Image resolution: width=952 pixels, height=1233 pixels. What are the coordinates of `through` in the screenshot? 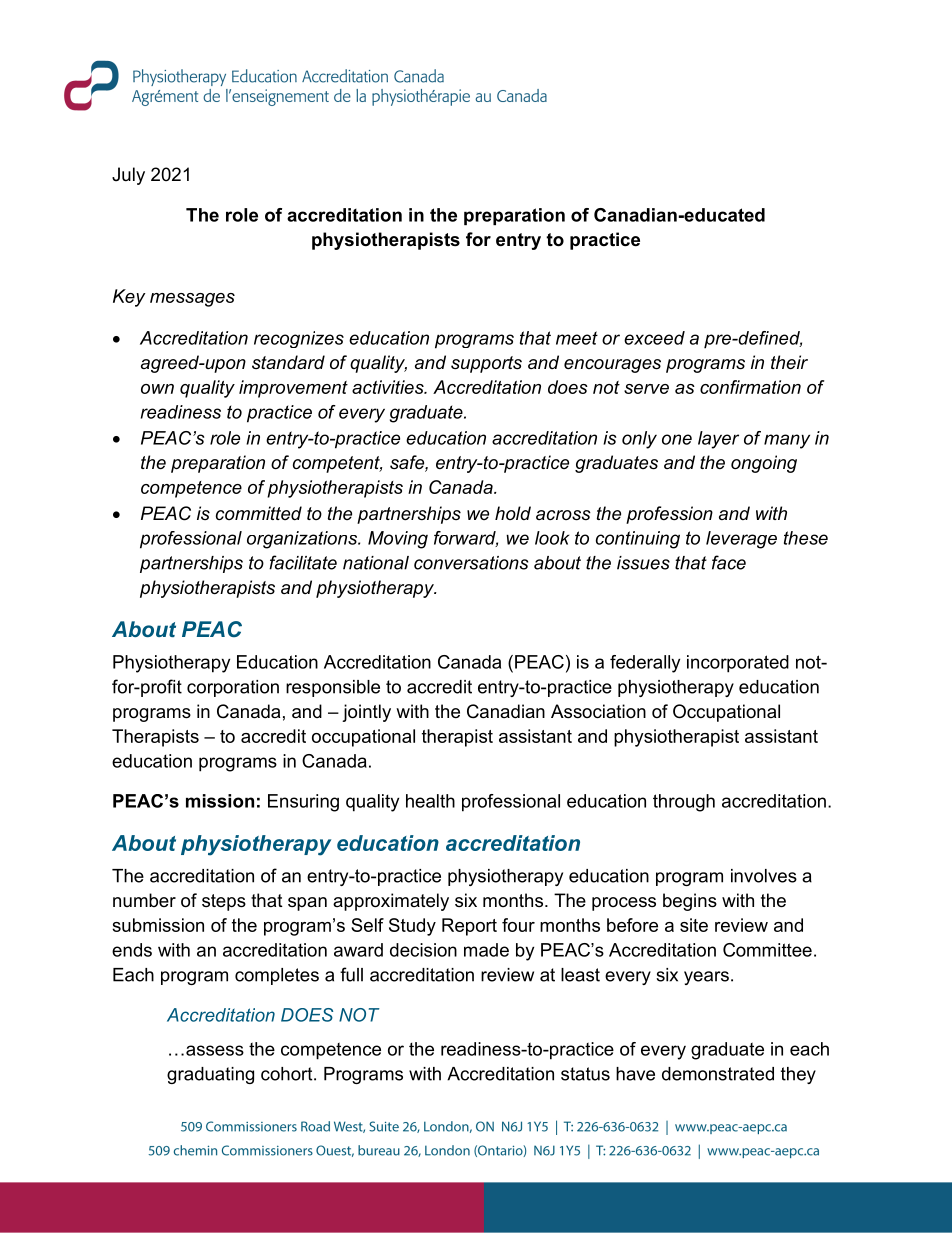 It's located at (684, 803).
